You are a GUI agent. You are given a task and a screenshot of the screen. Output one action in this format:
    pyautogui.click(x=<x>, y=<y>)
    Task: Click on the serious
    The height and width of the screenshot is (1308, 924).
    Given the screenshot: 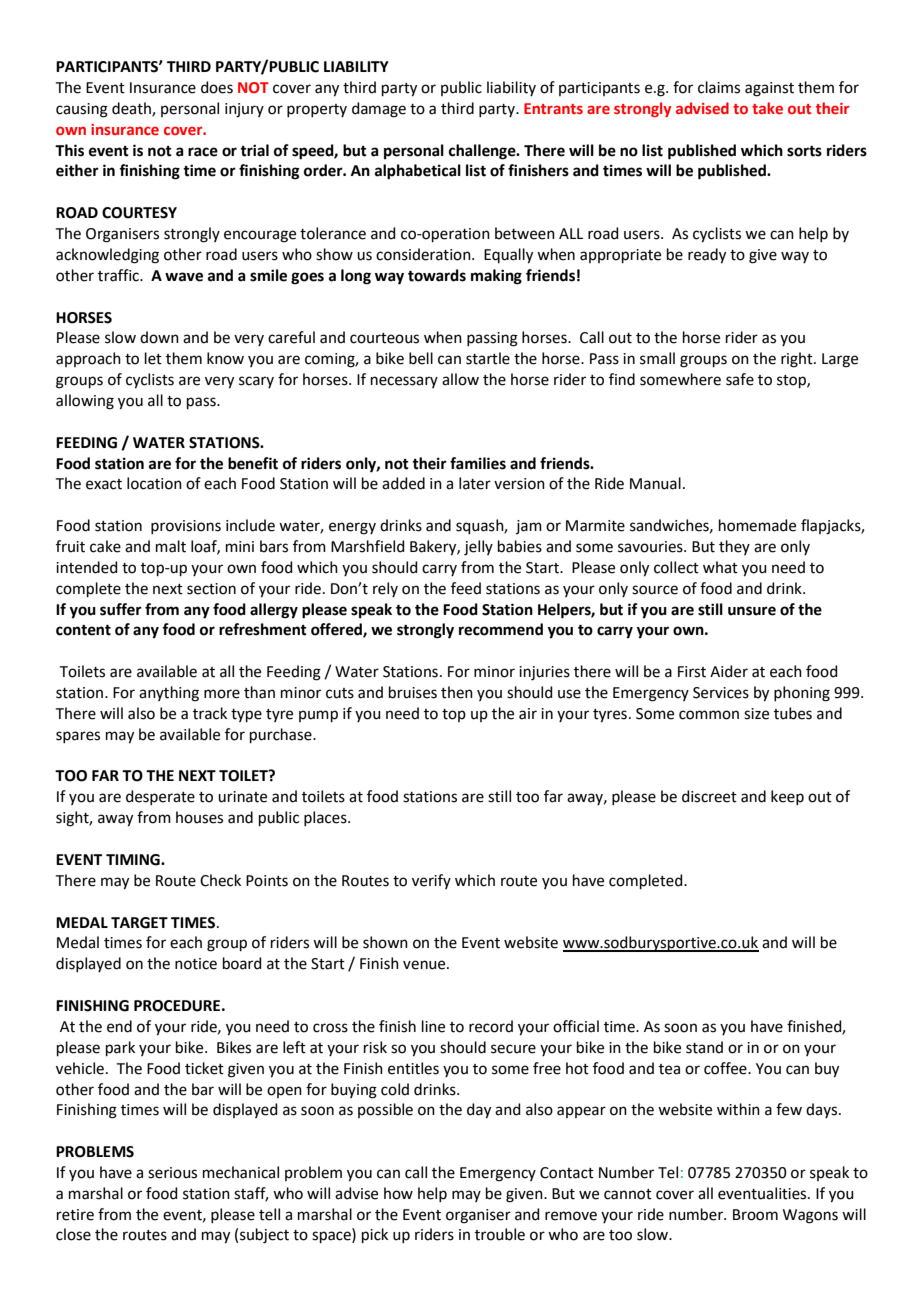 What is the action you would take?
    pyautogui.click(x=172, y=1173)
